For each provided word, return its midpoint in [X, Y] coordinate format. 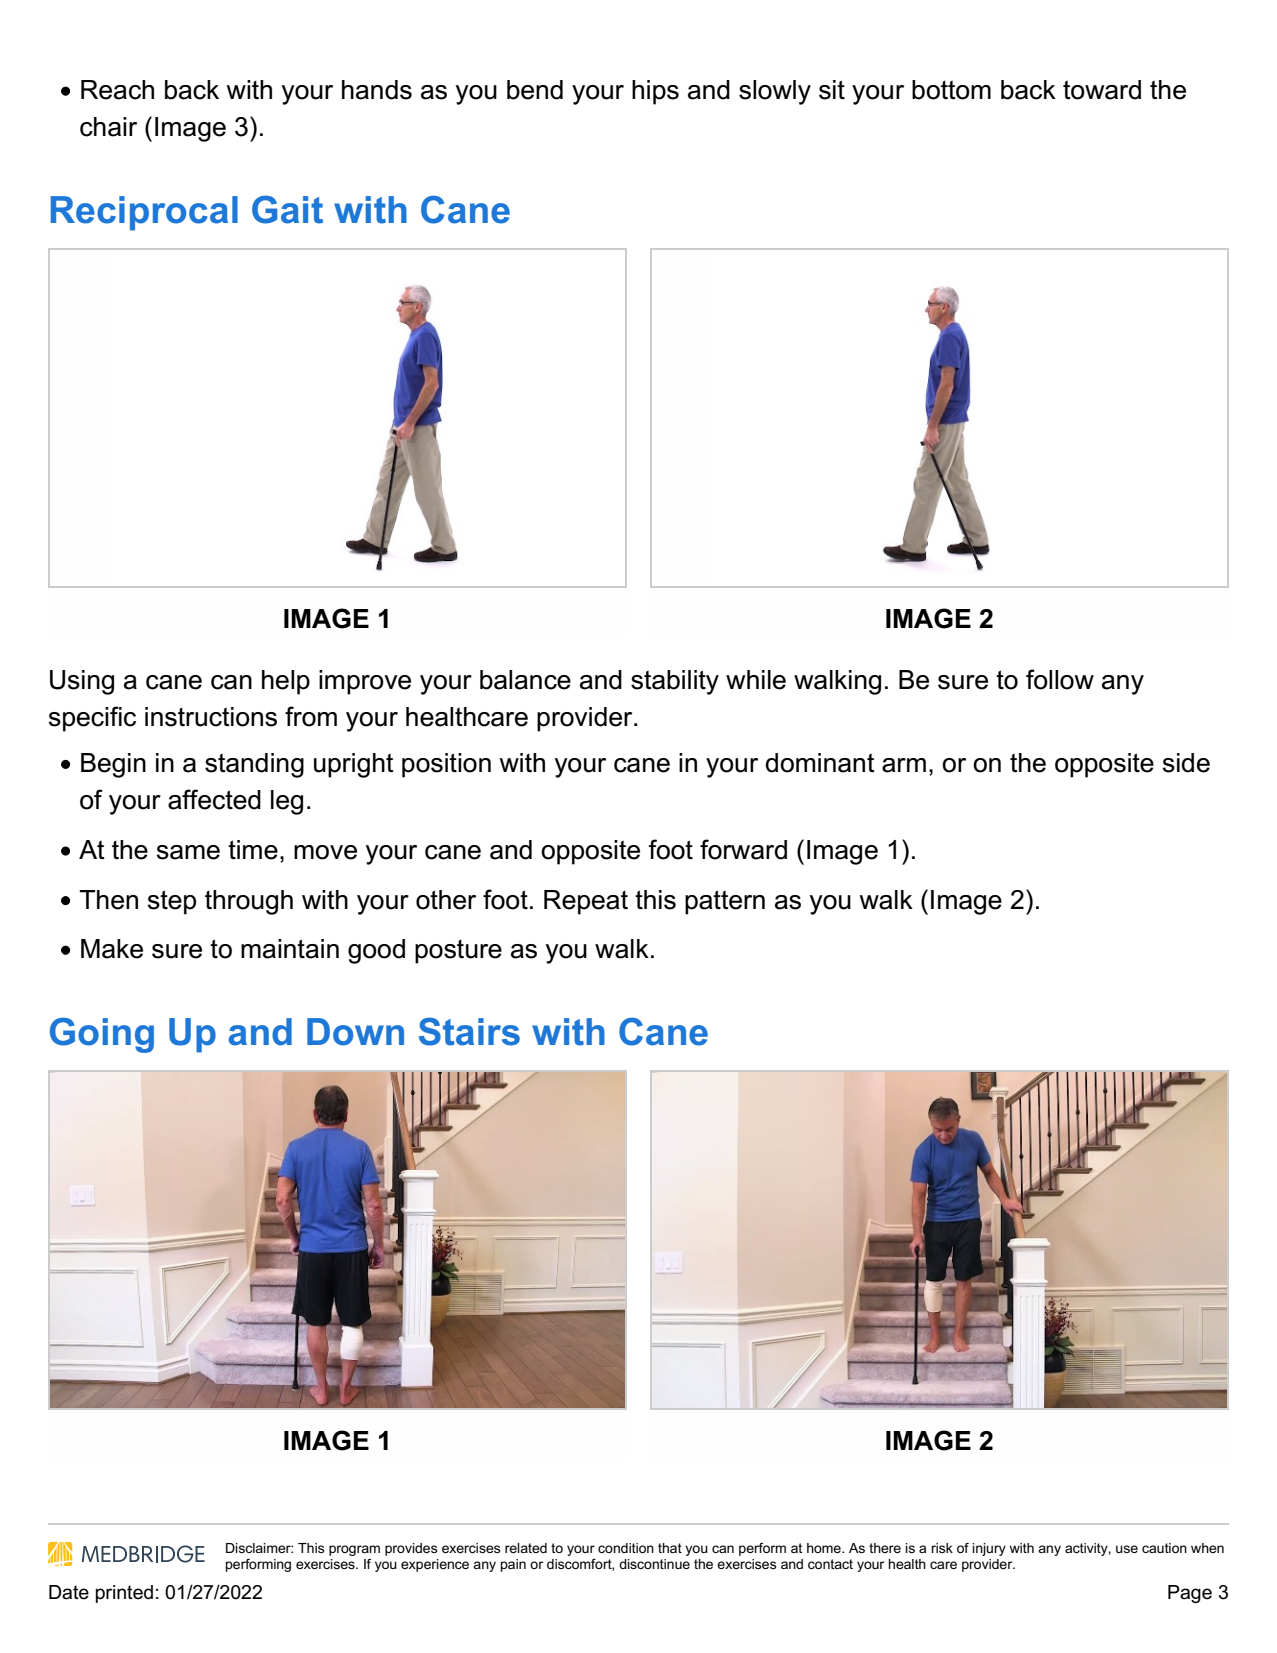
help [286, 682]
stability [675, 682]
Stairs [469, 1031]
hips [655, 92]
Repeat [586, 902]
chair [108, 127]
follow [1060, 679]
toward [1102, 90]
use [1127, 1549]
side [1186, 763]
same [188, 852]
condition [626, 1548]
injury [989, 1549]
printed [124, 1594]
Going [102, 1035]
